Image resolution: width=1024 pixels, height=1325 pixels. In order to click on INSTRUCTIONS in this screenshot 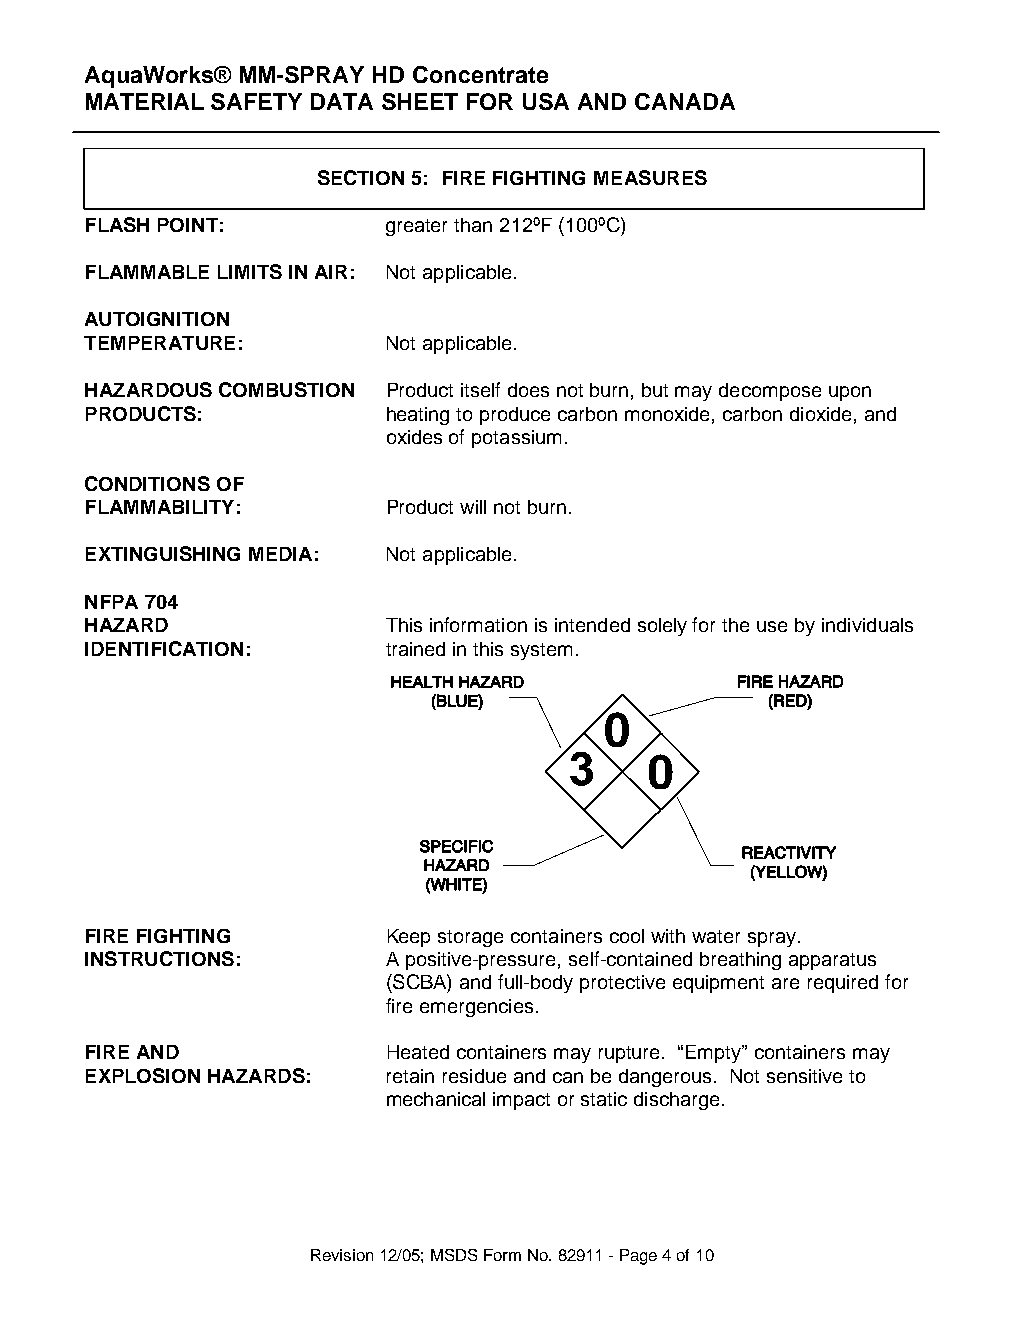, I will do `click(159, 958)`.
